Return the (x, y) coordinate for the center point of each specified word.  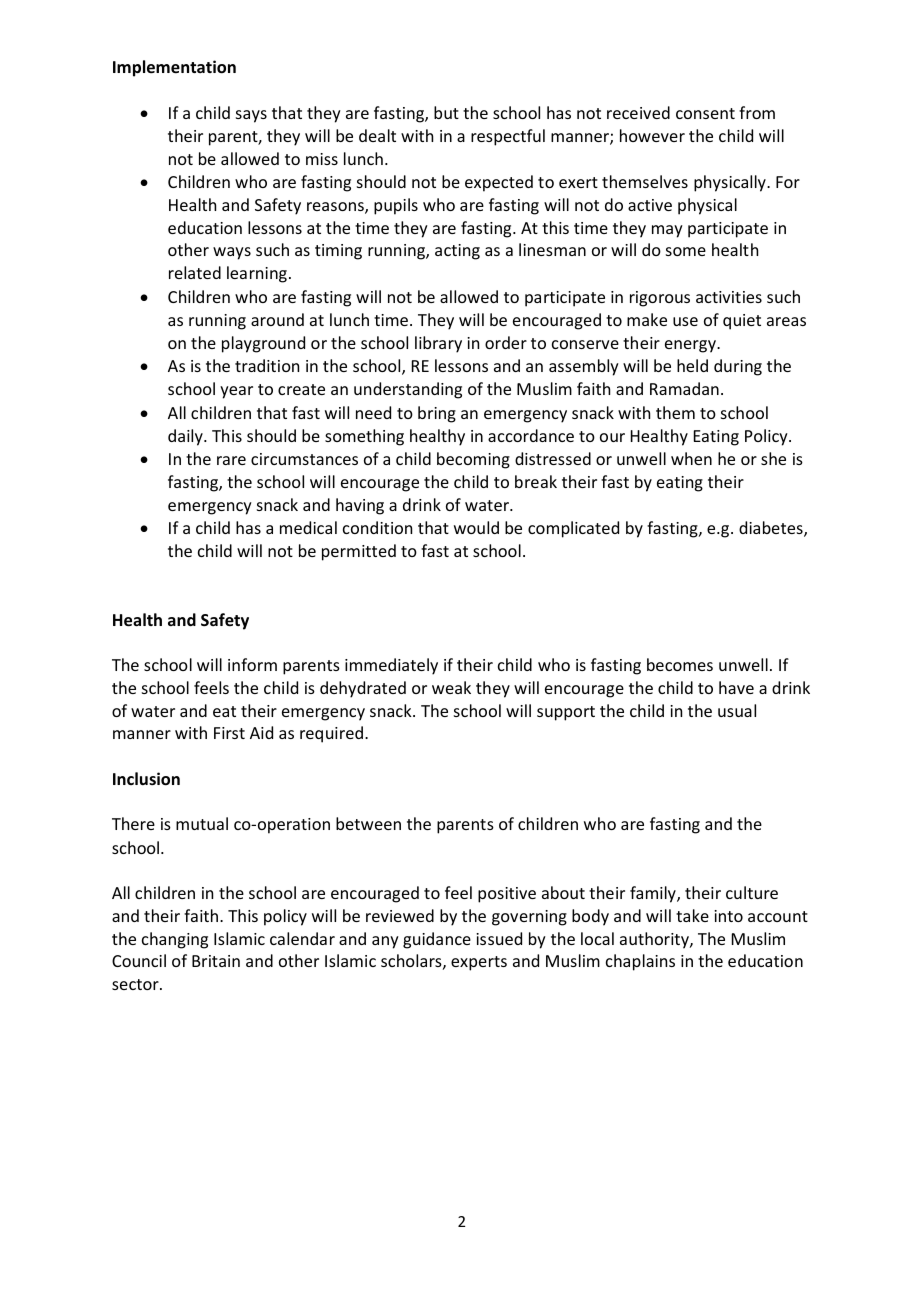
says (251, 116)
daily (186, 437)
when (691, 458)
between (368, 823)
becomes (680, 664)
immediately (391, 666)
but (446, 112)
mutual (202, 823)
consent (705, 113)
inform (252, 664)
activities (729, 297)
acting (457, 252)
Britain (216, 961)
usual (737, 710)
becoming (473, 460)
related (195, 272)
